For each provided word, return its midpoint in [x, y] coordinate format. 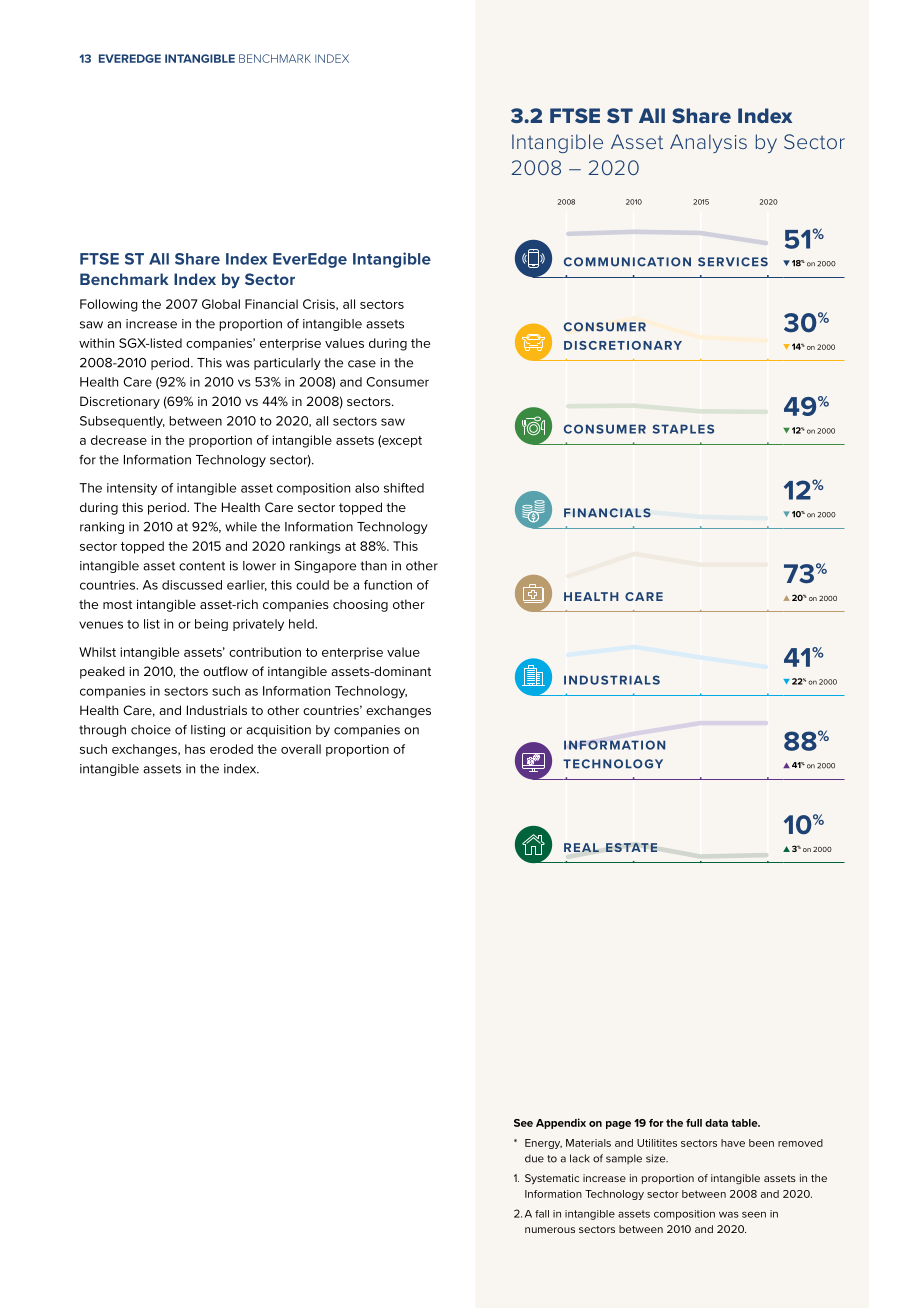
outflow [225, 671]
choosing [360, 605]
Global [221, 304]
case [362, 364]
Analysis [708, 143]
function [388, 585]
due [534, 1158]
